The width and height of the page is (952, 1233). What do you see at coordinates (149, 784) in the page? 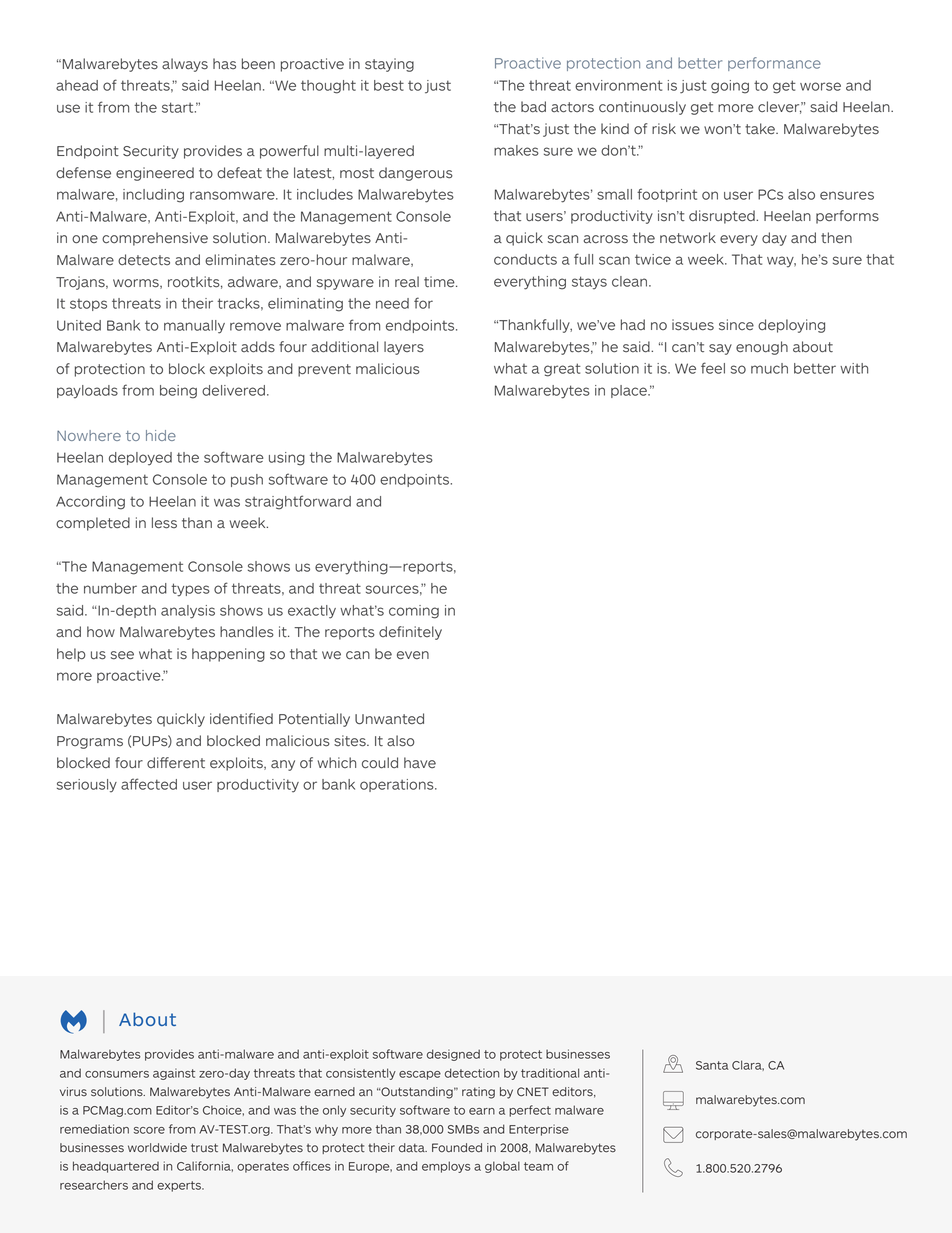
I see `affected` at bounding box center [149, 784].
